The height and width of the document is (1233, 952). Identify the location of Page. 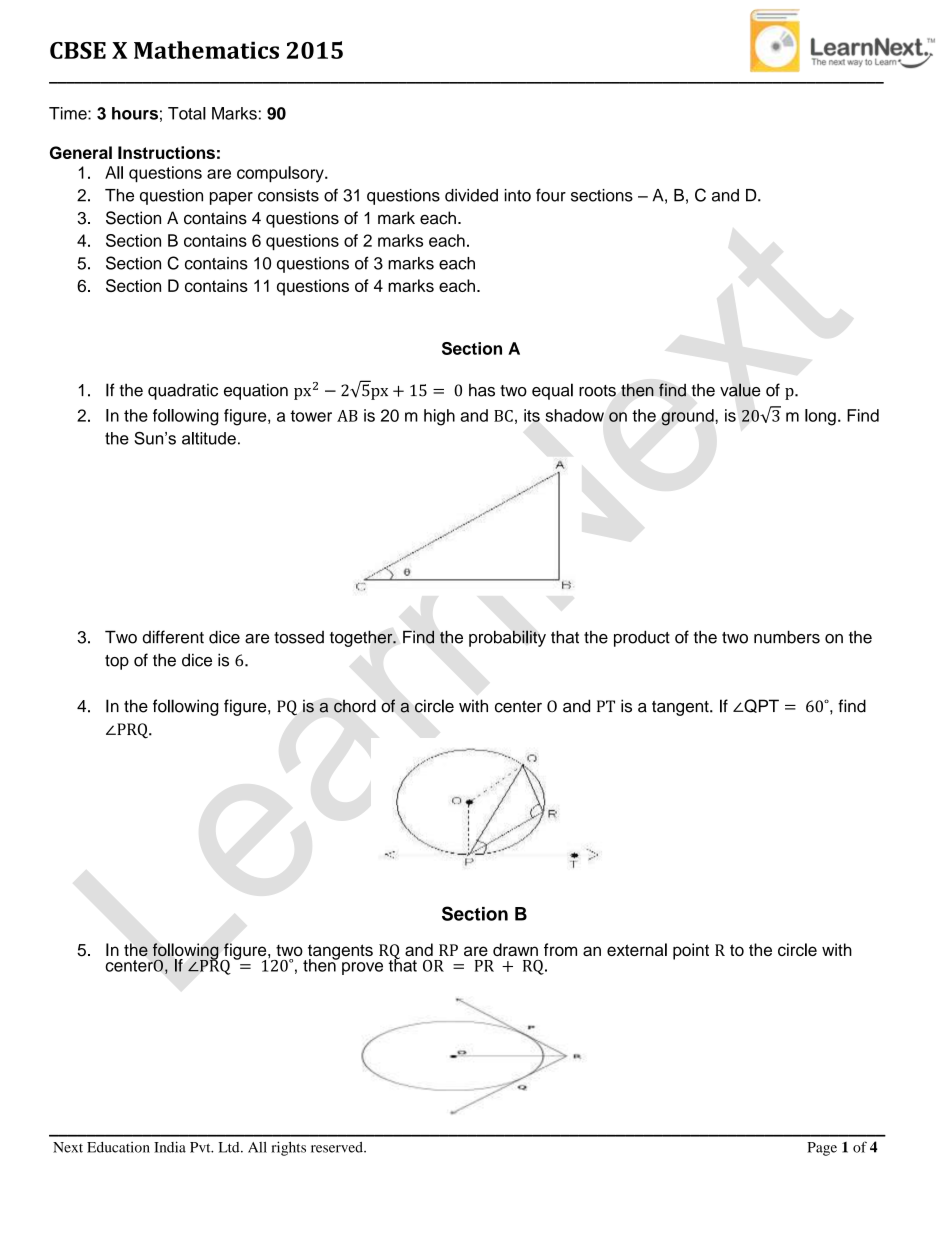
(822, 1149).
